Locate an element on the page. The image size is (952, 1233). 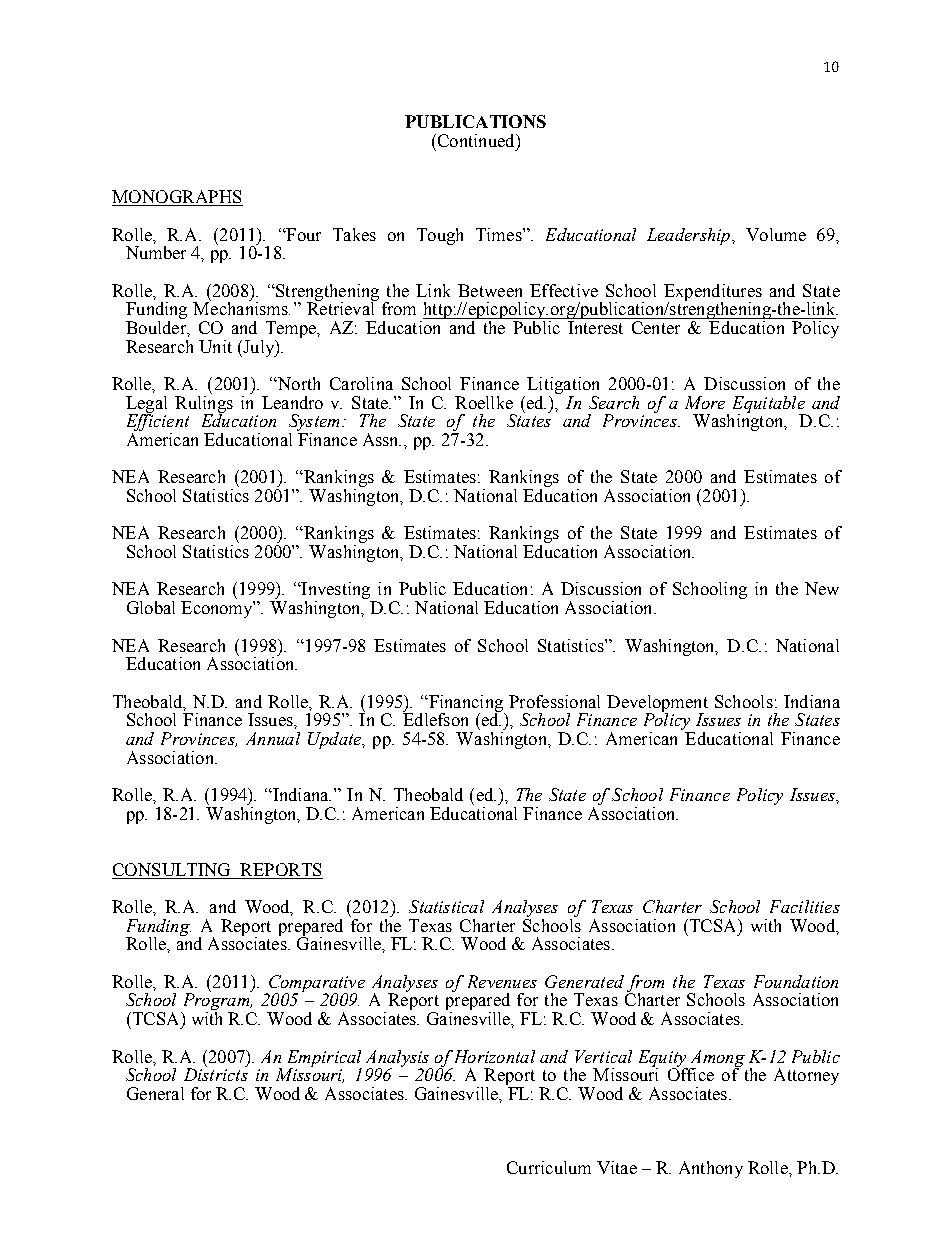
CONSULTING is located at coordinates (171, 869).
